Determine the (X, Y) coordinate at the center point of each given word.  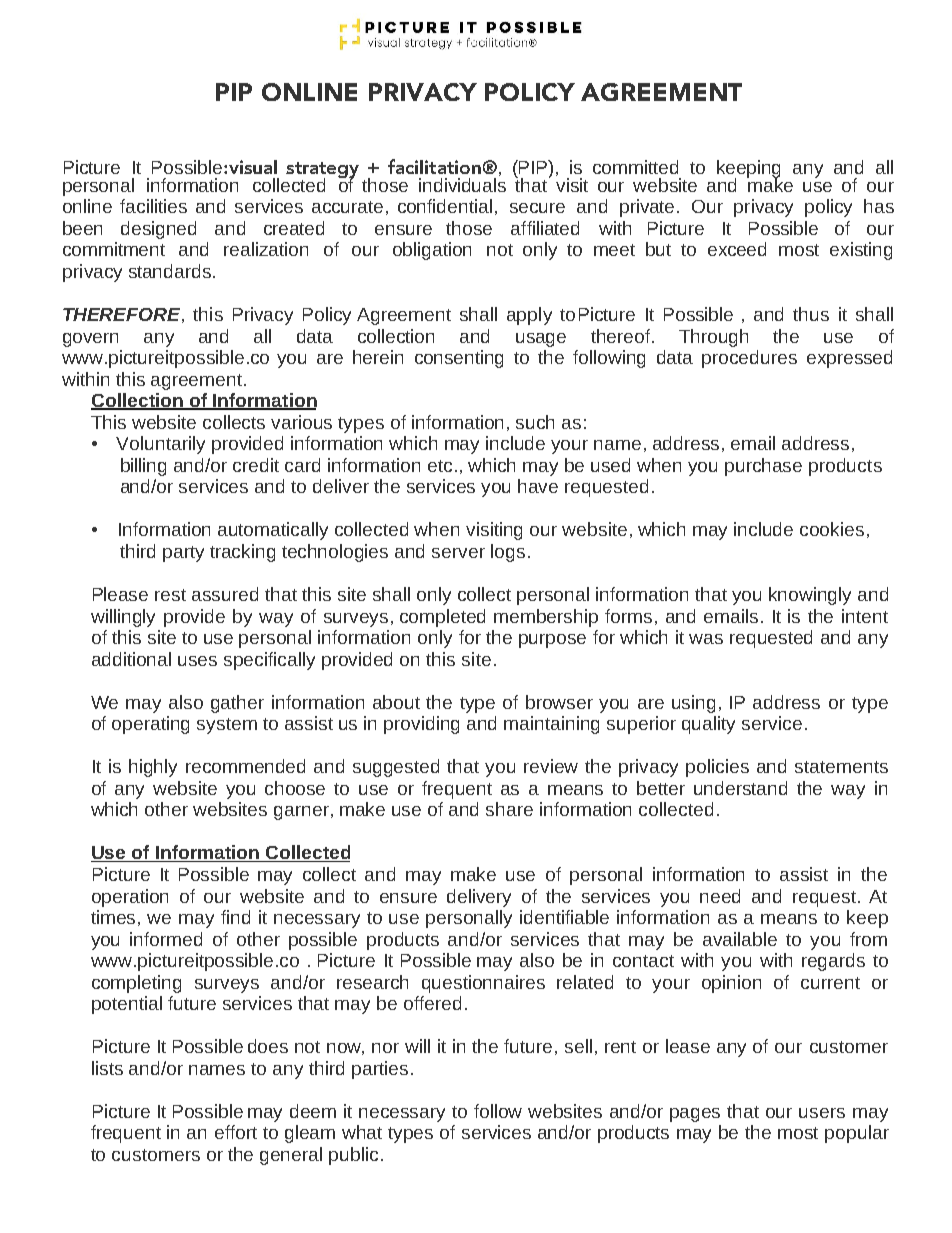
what (362, 1132)
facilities (153, 206)
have (538, 486)
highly (153, 768)
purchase (763, 467)
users (822, 1113)
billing (143, 467)
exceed (737, 249)
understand (740, 788)
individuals (462, 183)
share (509, 809)
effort (236, 1132)
